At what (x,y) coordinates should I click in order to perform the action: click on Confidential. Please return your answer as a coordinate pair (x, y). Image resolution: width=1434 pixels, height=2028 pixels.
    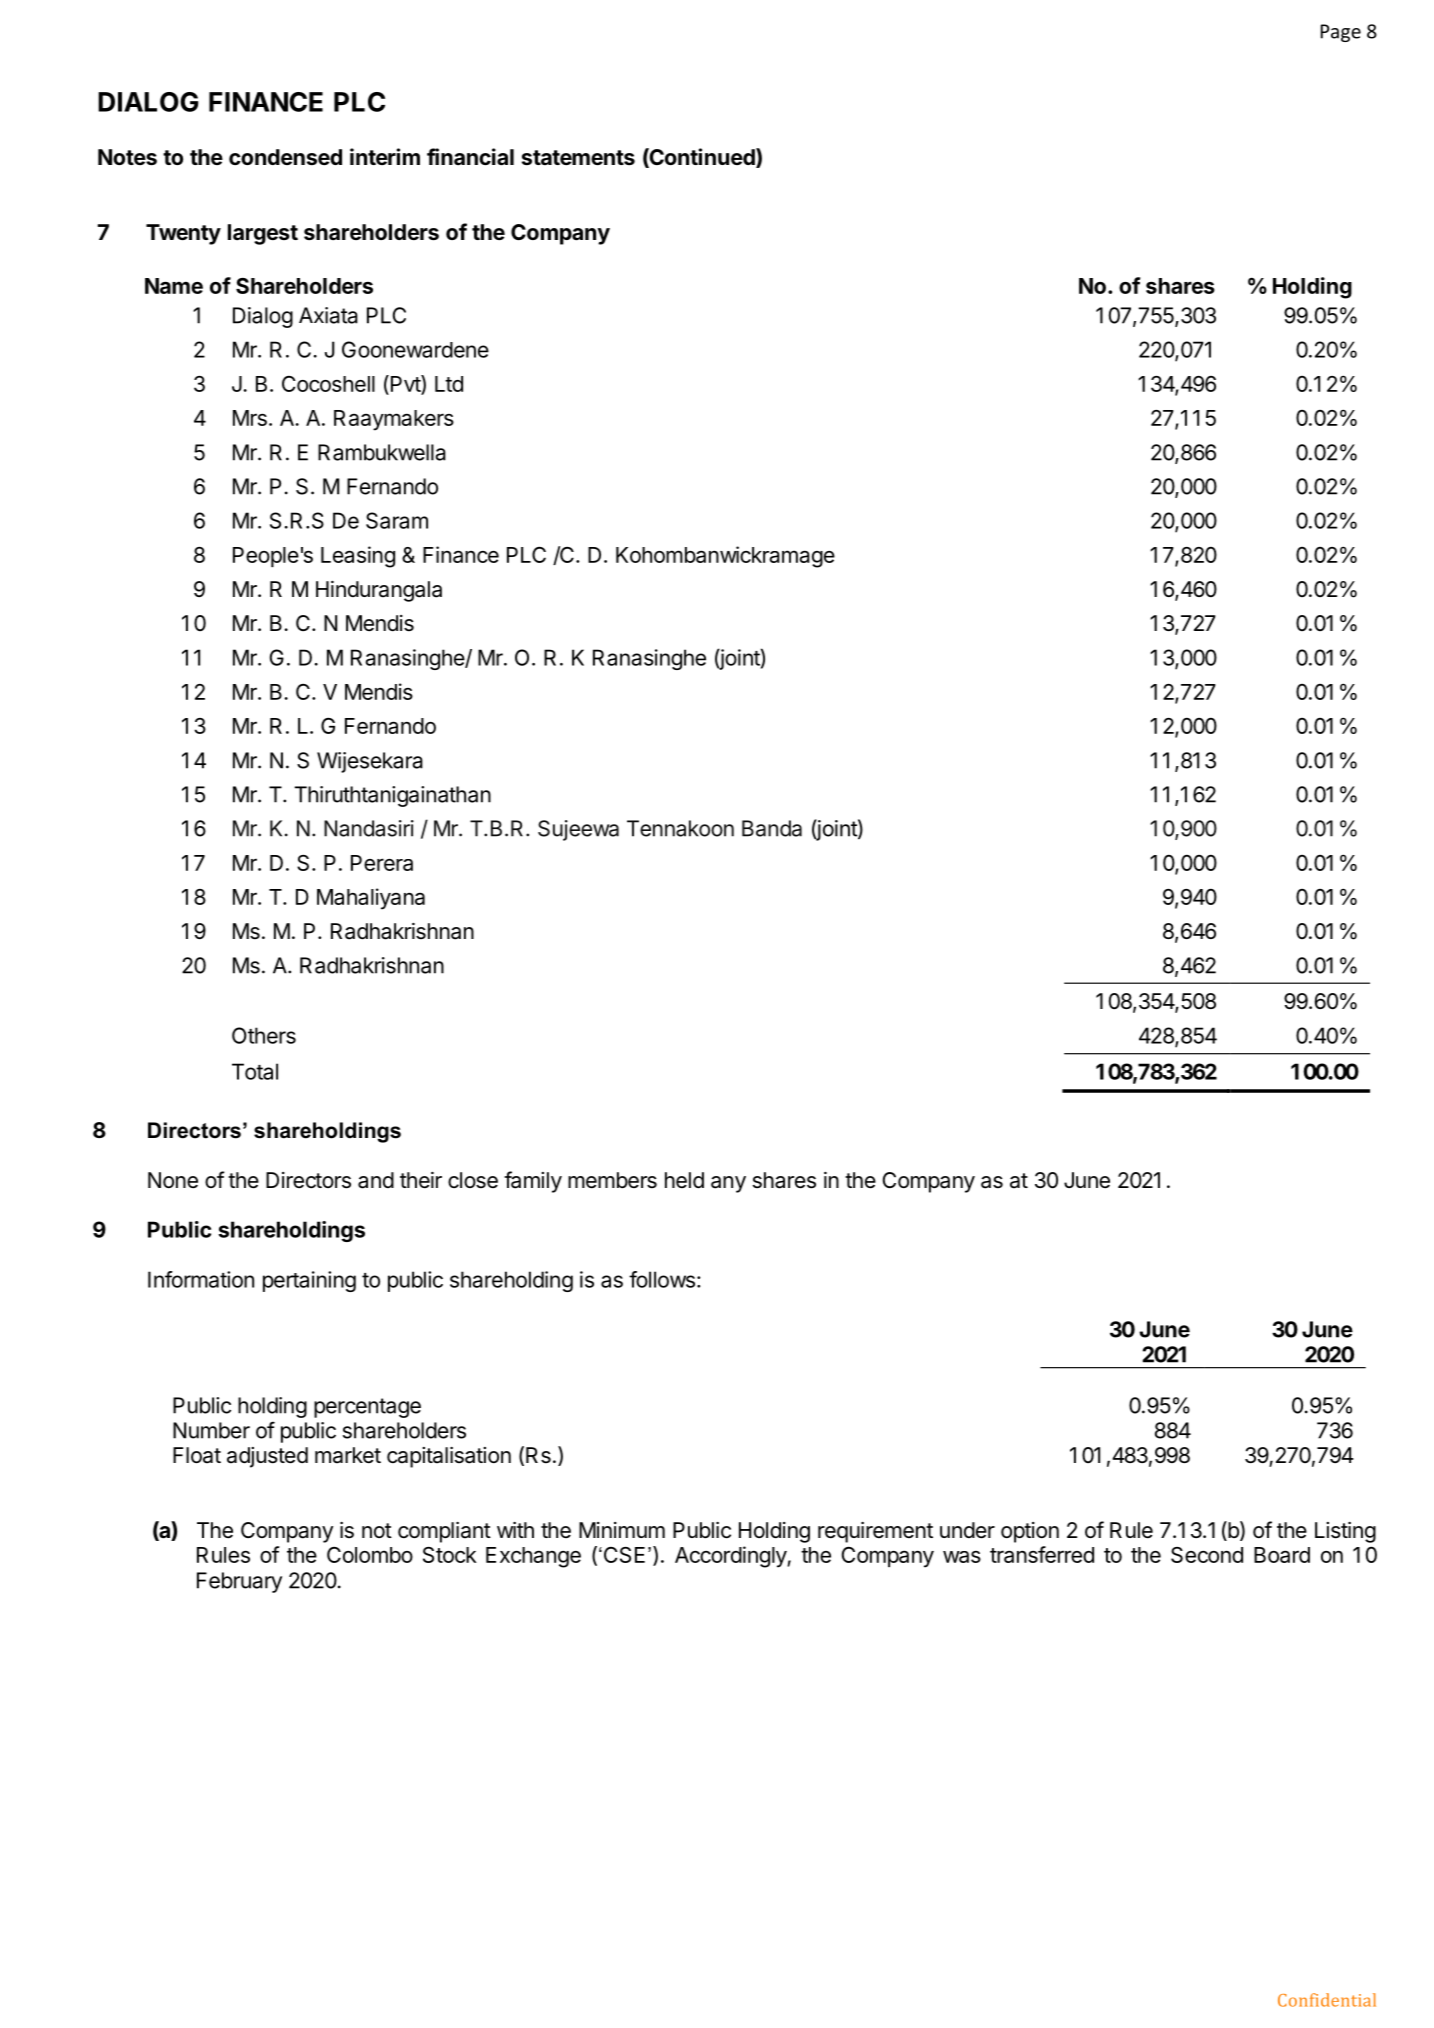
    Looking at the image, I should click on (1327, 2000).
